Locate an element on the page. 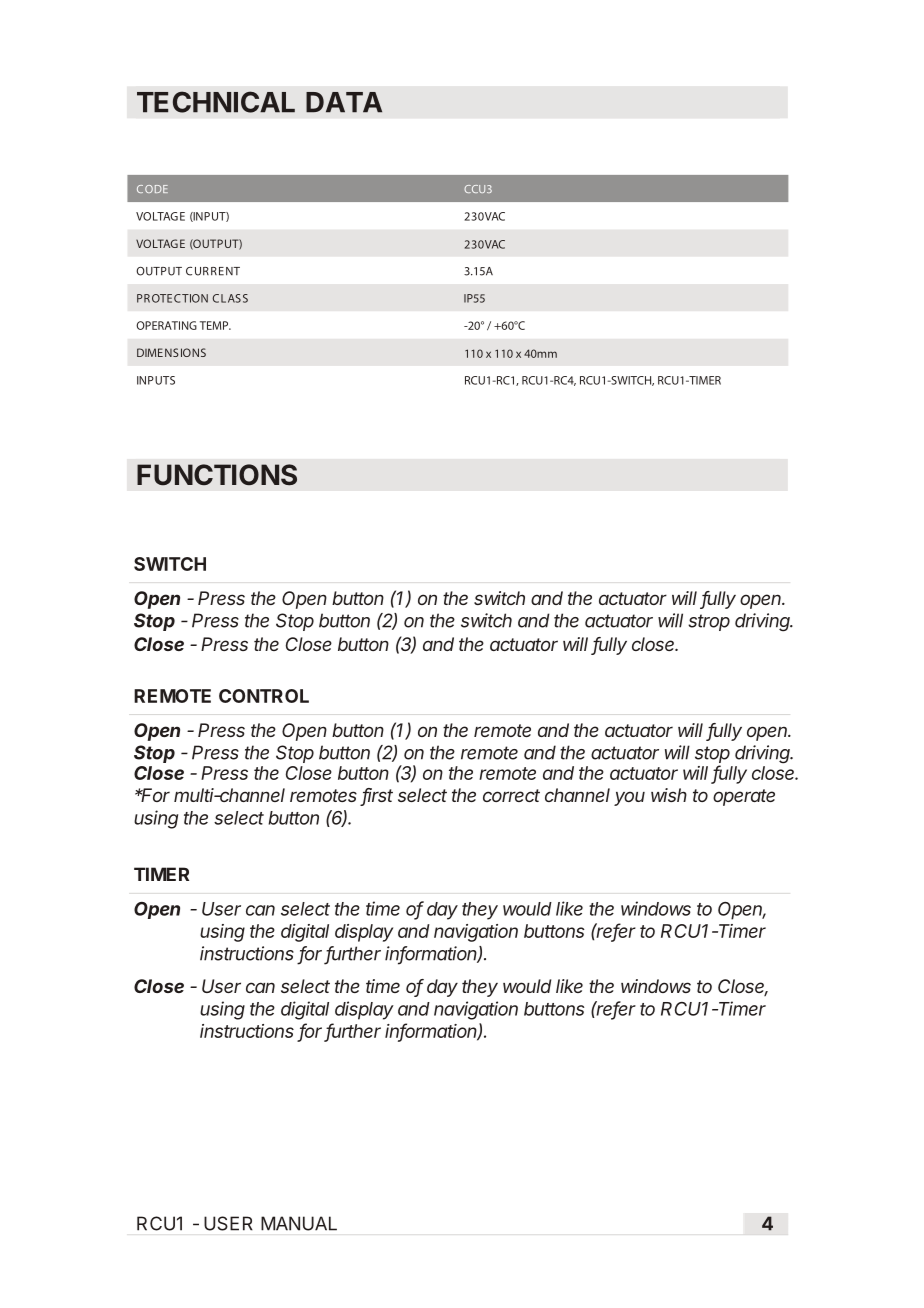 This page has width=924, height=1308. CONTROL is located at coordinates (264, 696).
